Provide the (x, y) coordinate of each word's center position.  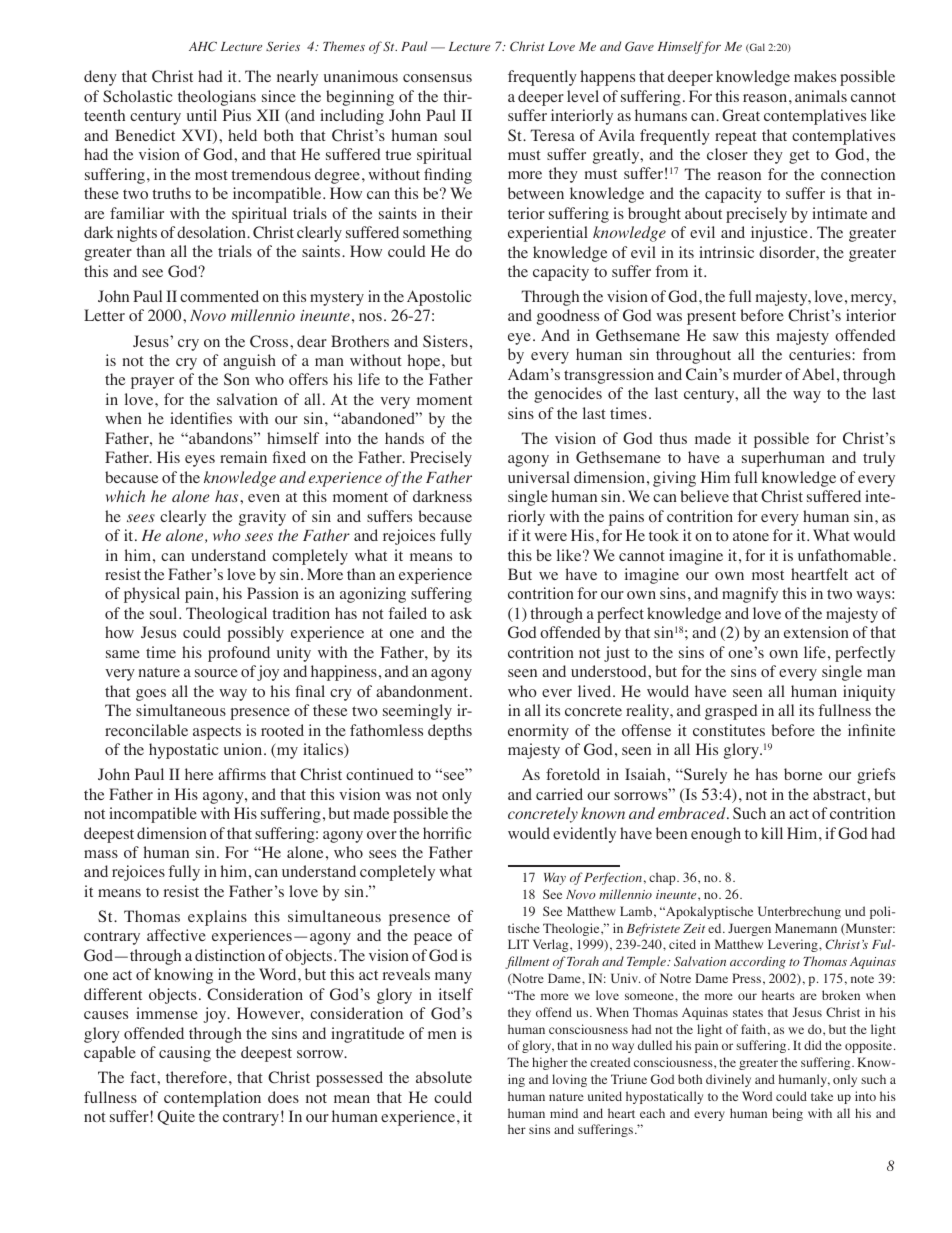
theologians (217, 98)
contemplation (212, 1099)
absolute (444, 1077)
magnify (750, 595)
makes (815, 76)
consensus (437, 78)
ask (461, 613)
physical (152, 595)
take (822, 1096)
